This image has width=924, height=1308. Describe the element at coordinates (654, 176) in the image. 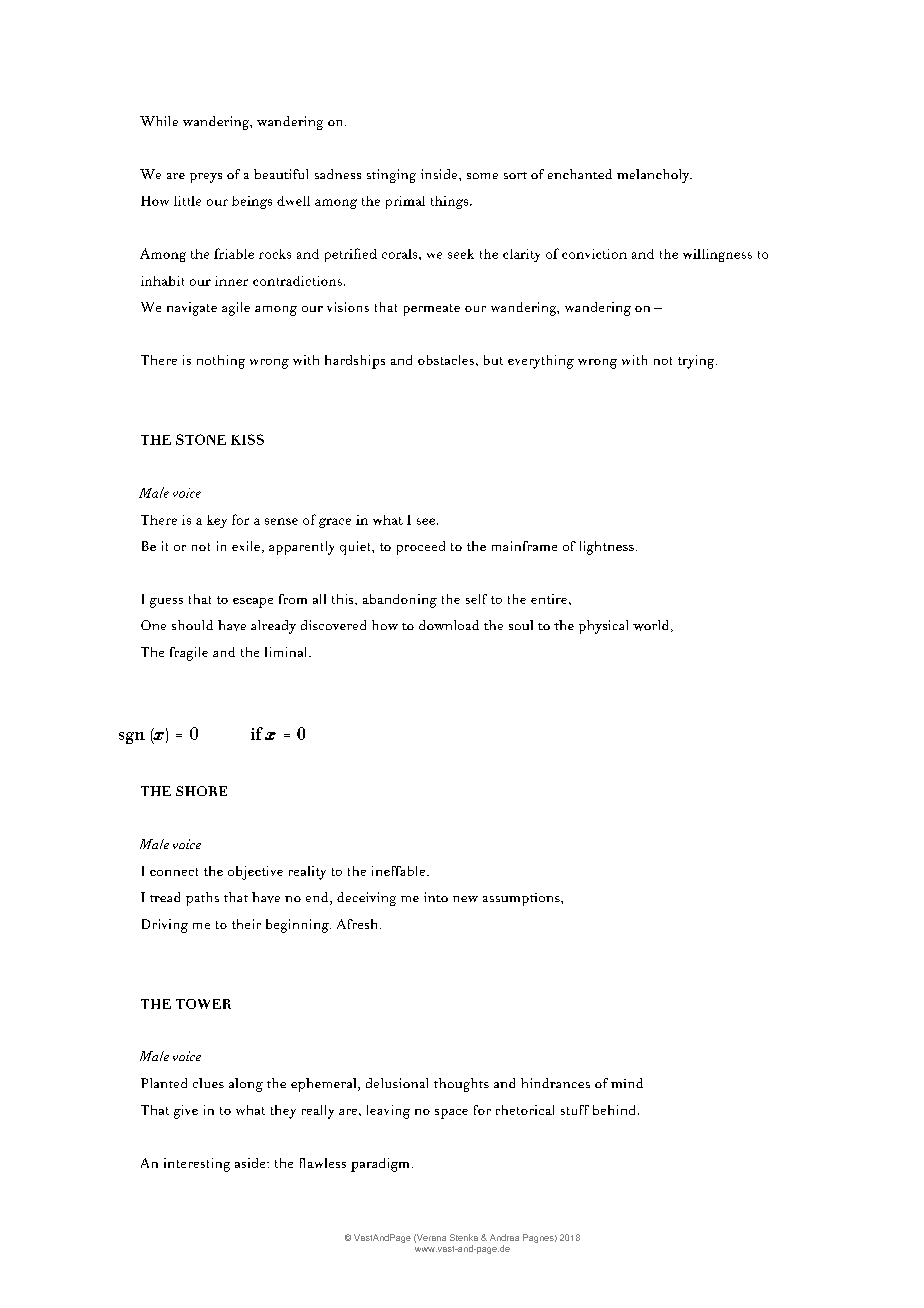

I see `melancholy` at that location.
